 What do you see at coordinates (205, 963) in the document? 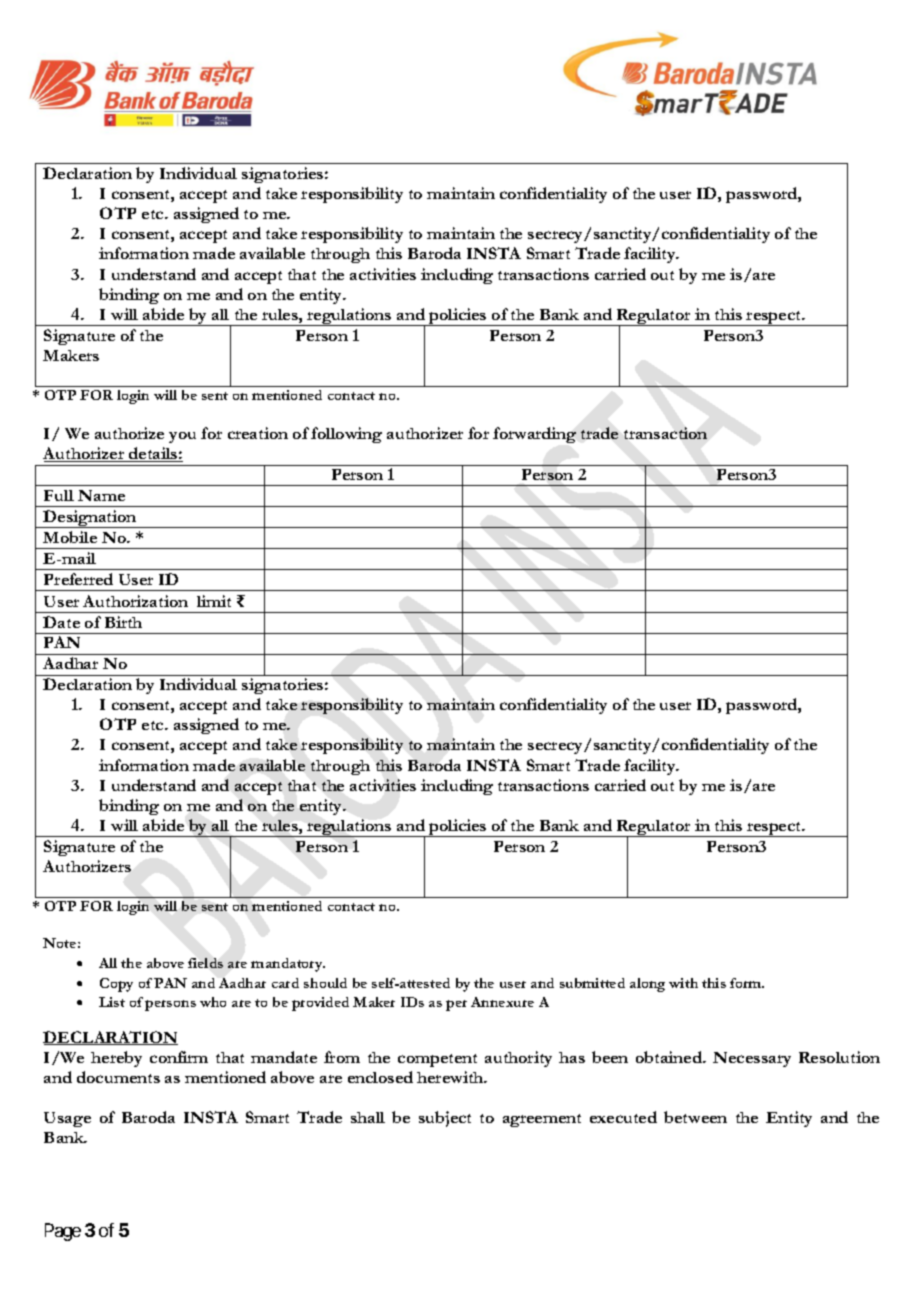
I see `fields` at bounding box center [205, 963].
